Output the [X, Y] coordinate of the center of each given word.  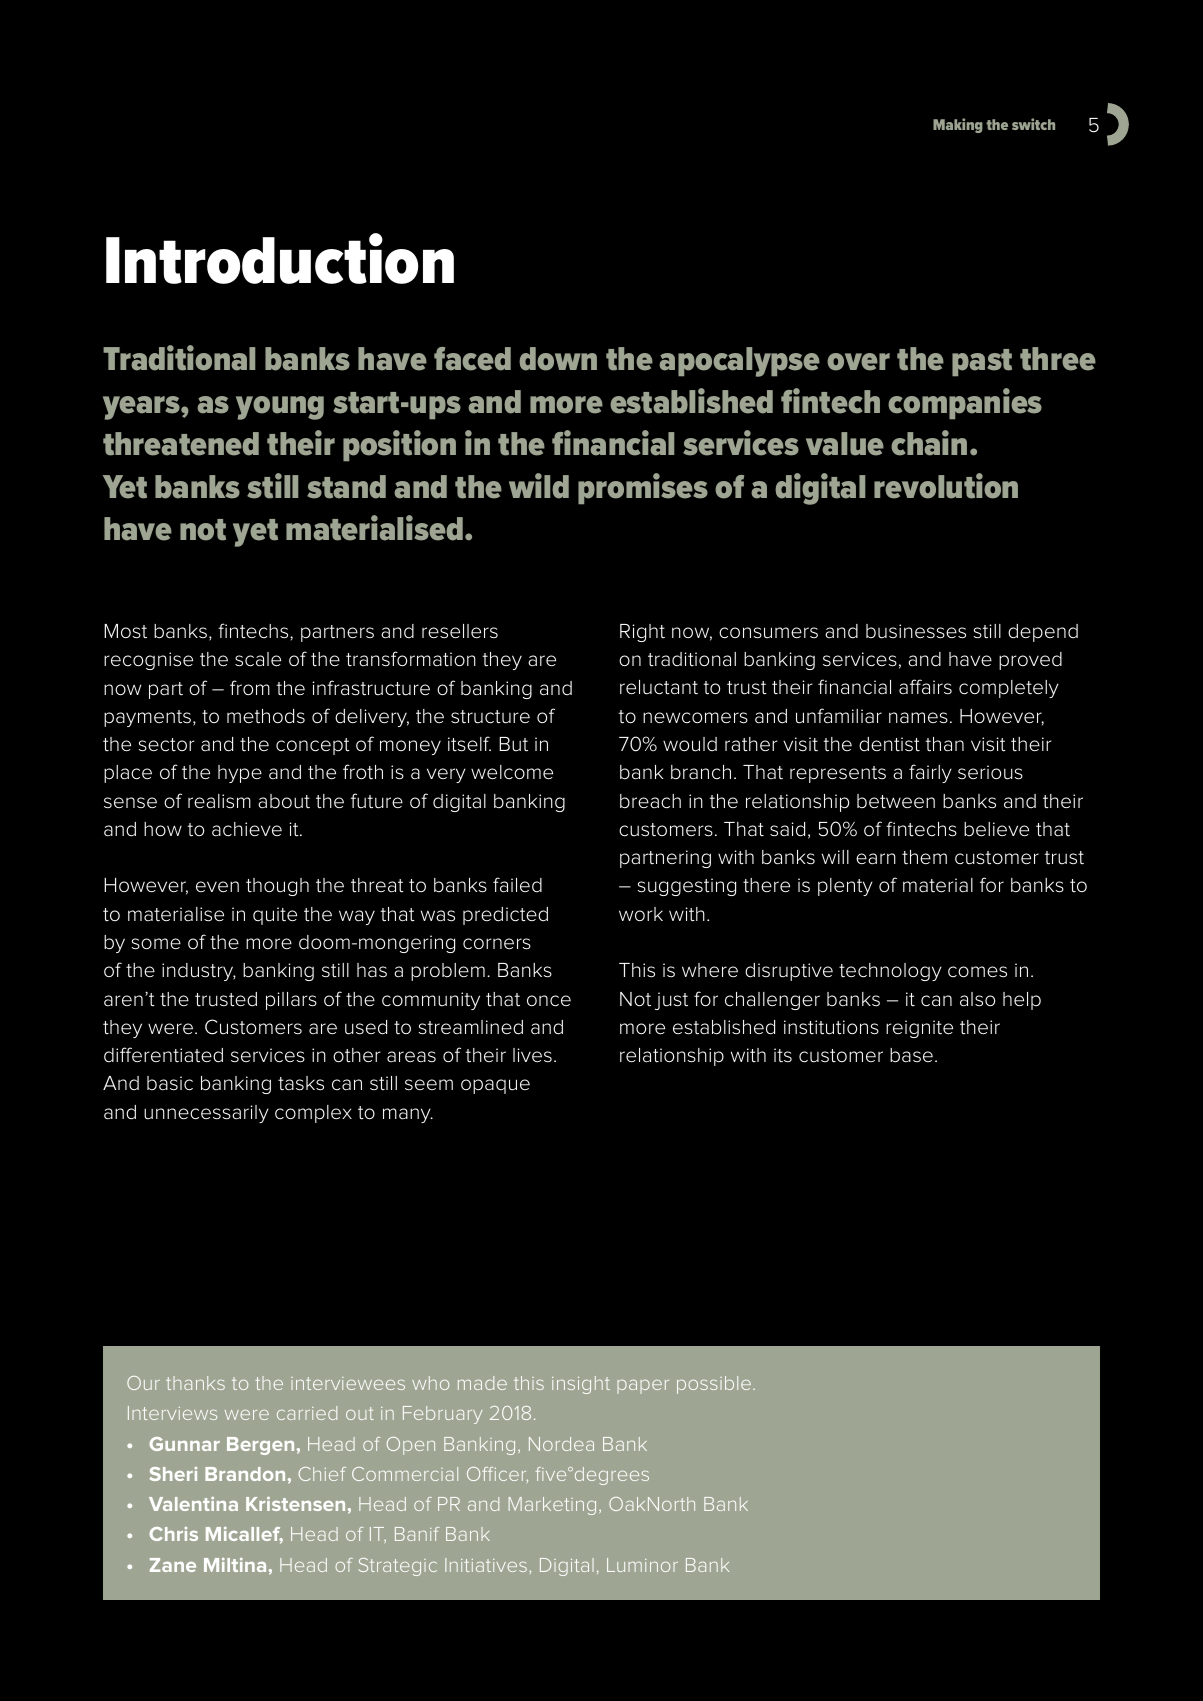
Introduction [280, 258]
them [924, 857]
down [558, 359]
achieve [247, 829]
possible [714, 1385]
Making [958, 125]
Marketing [552, 1506]
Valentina [193, 1504]
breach [650, 801]
